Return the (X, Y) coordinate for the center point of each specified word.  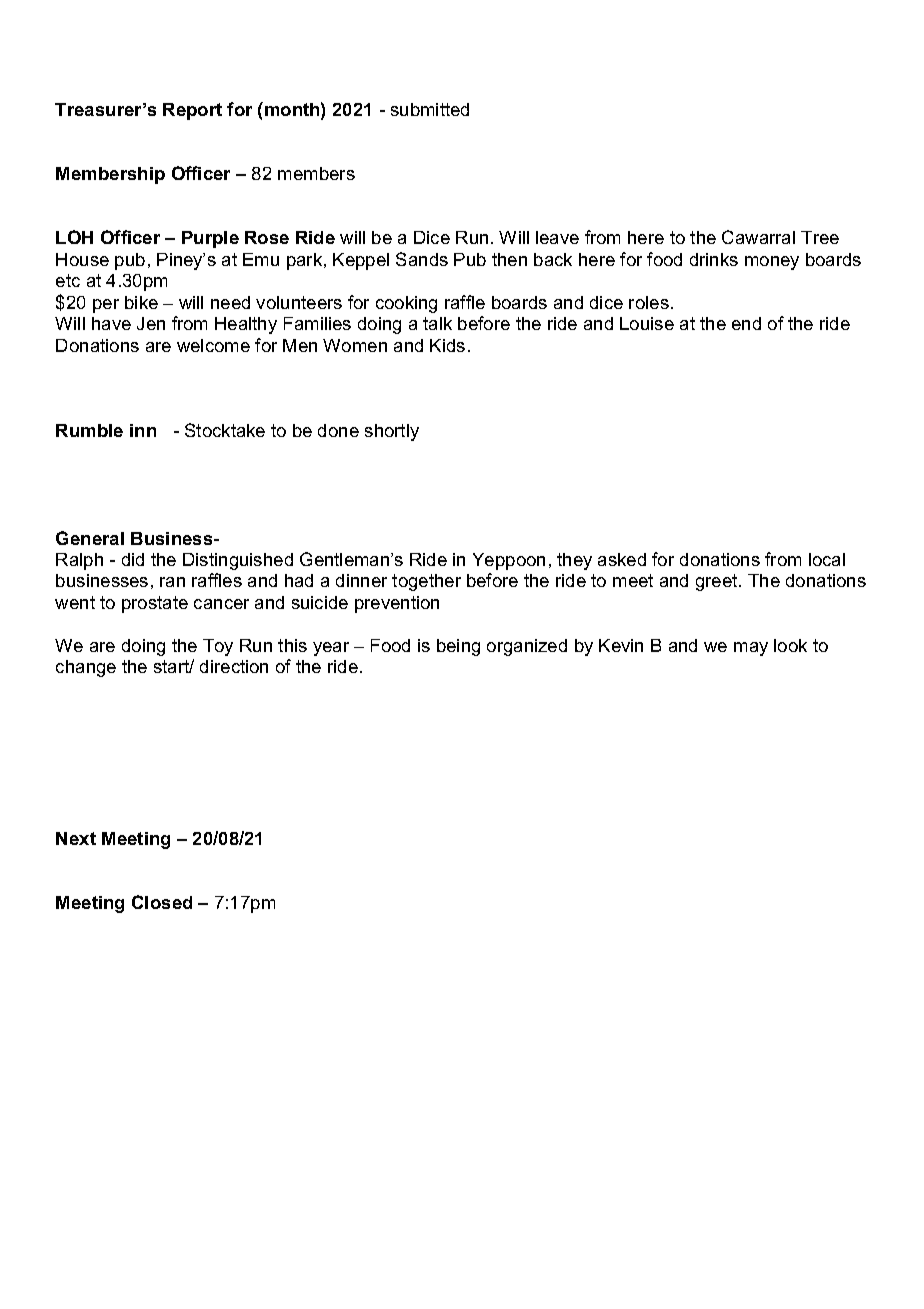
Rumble (89, 430)
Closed (162, 902)
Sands (422, 259)
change (86, 668)
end (746, 323)
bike (141, 302)
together (426, 582)
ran (172, 582)
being (458, 647)
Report (192, 111)
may (751, 649)
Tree (820, 237)
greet (718, 582)
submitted (430, 109)
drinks (714, 259)
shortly (392, 432)
